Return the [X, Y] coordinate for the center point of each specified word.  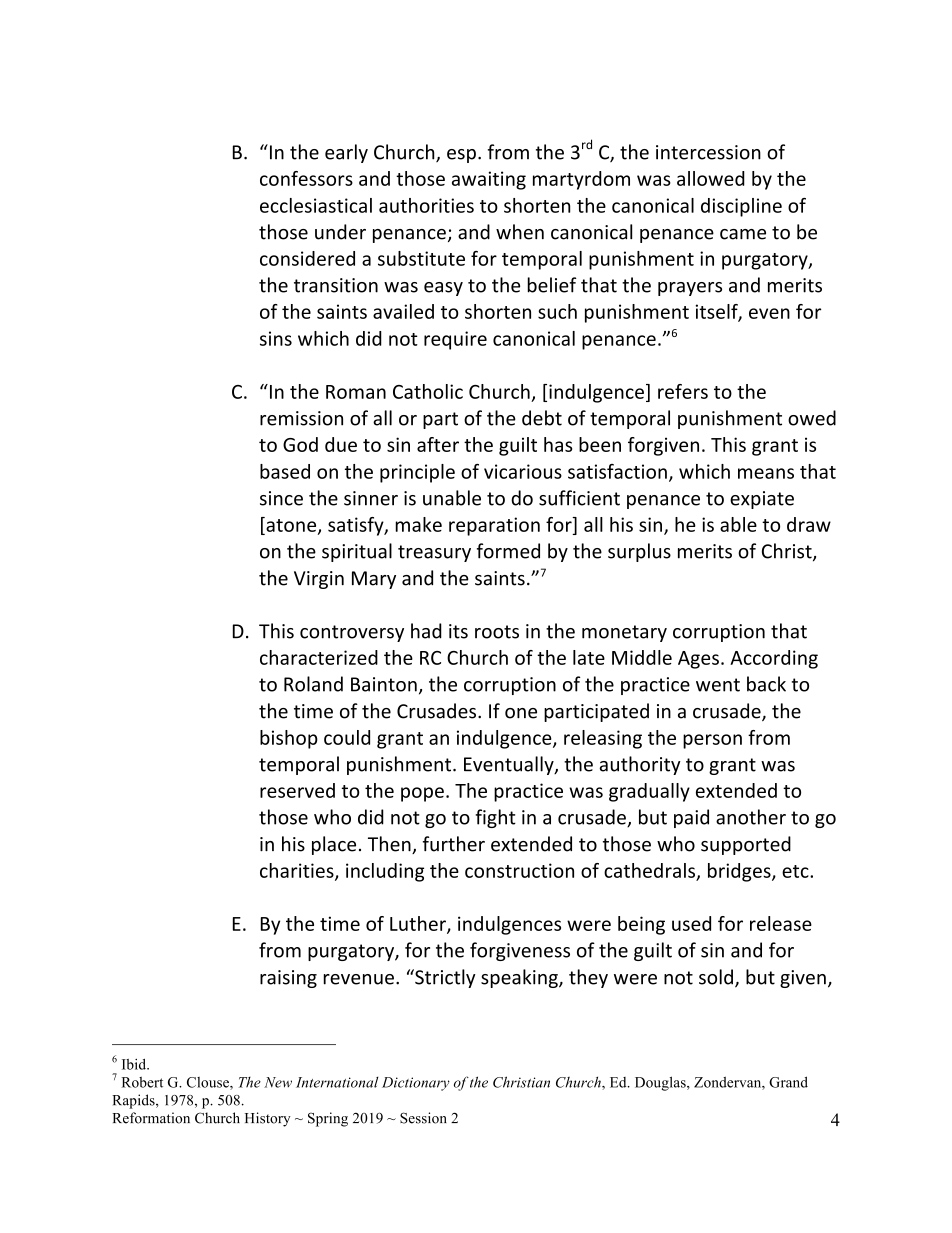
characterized [319, 657]
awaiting [489, 180]
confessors [306, 178]
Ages [698, 660]
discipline [741, 207]
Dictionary [416, 1084]
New [278, 1082]
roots [497, 632]
